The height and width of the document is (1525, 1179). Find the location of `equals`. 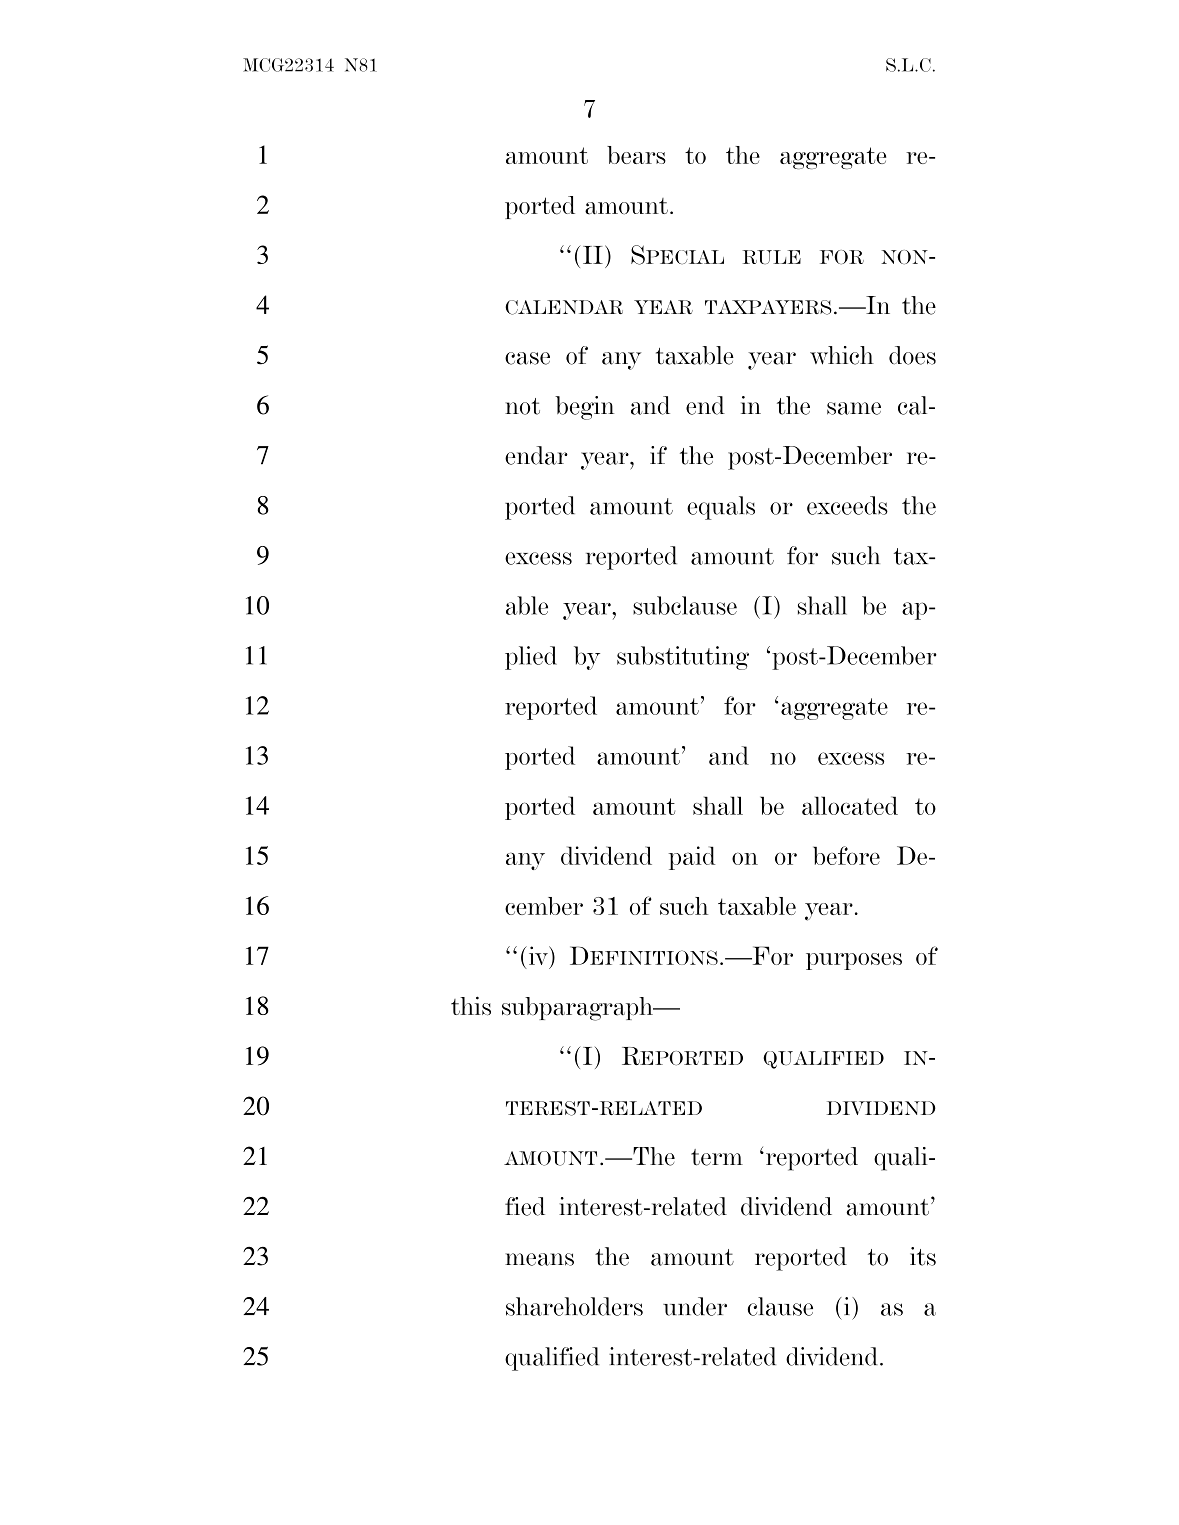

equals is located at coordinates (721, 508).
